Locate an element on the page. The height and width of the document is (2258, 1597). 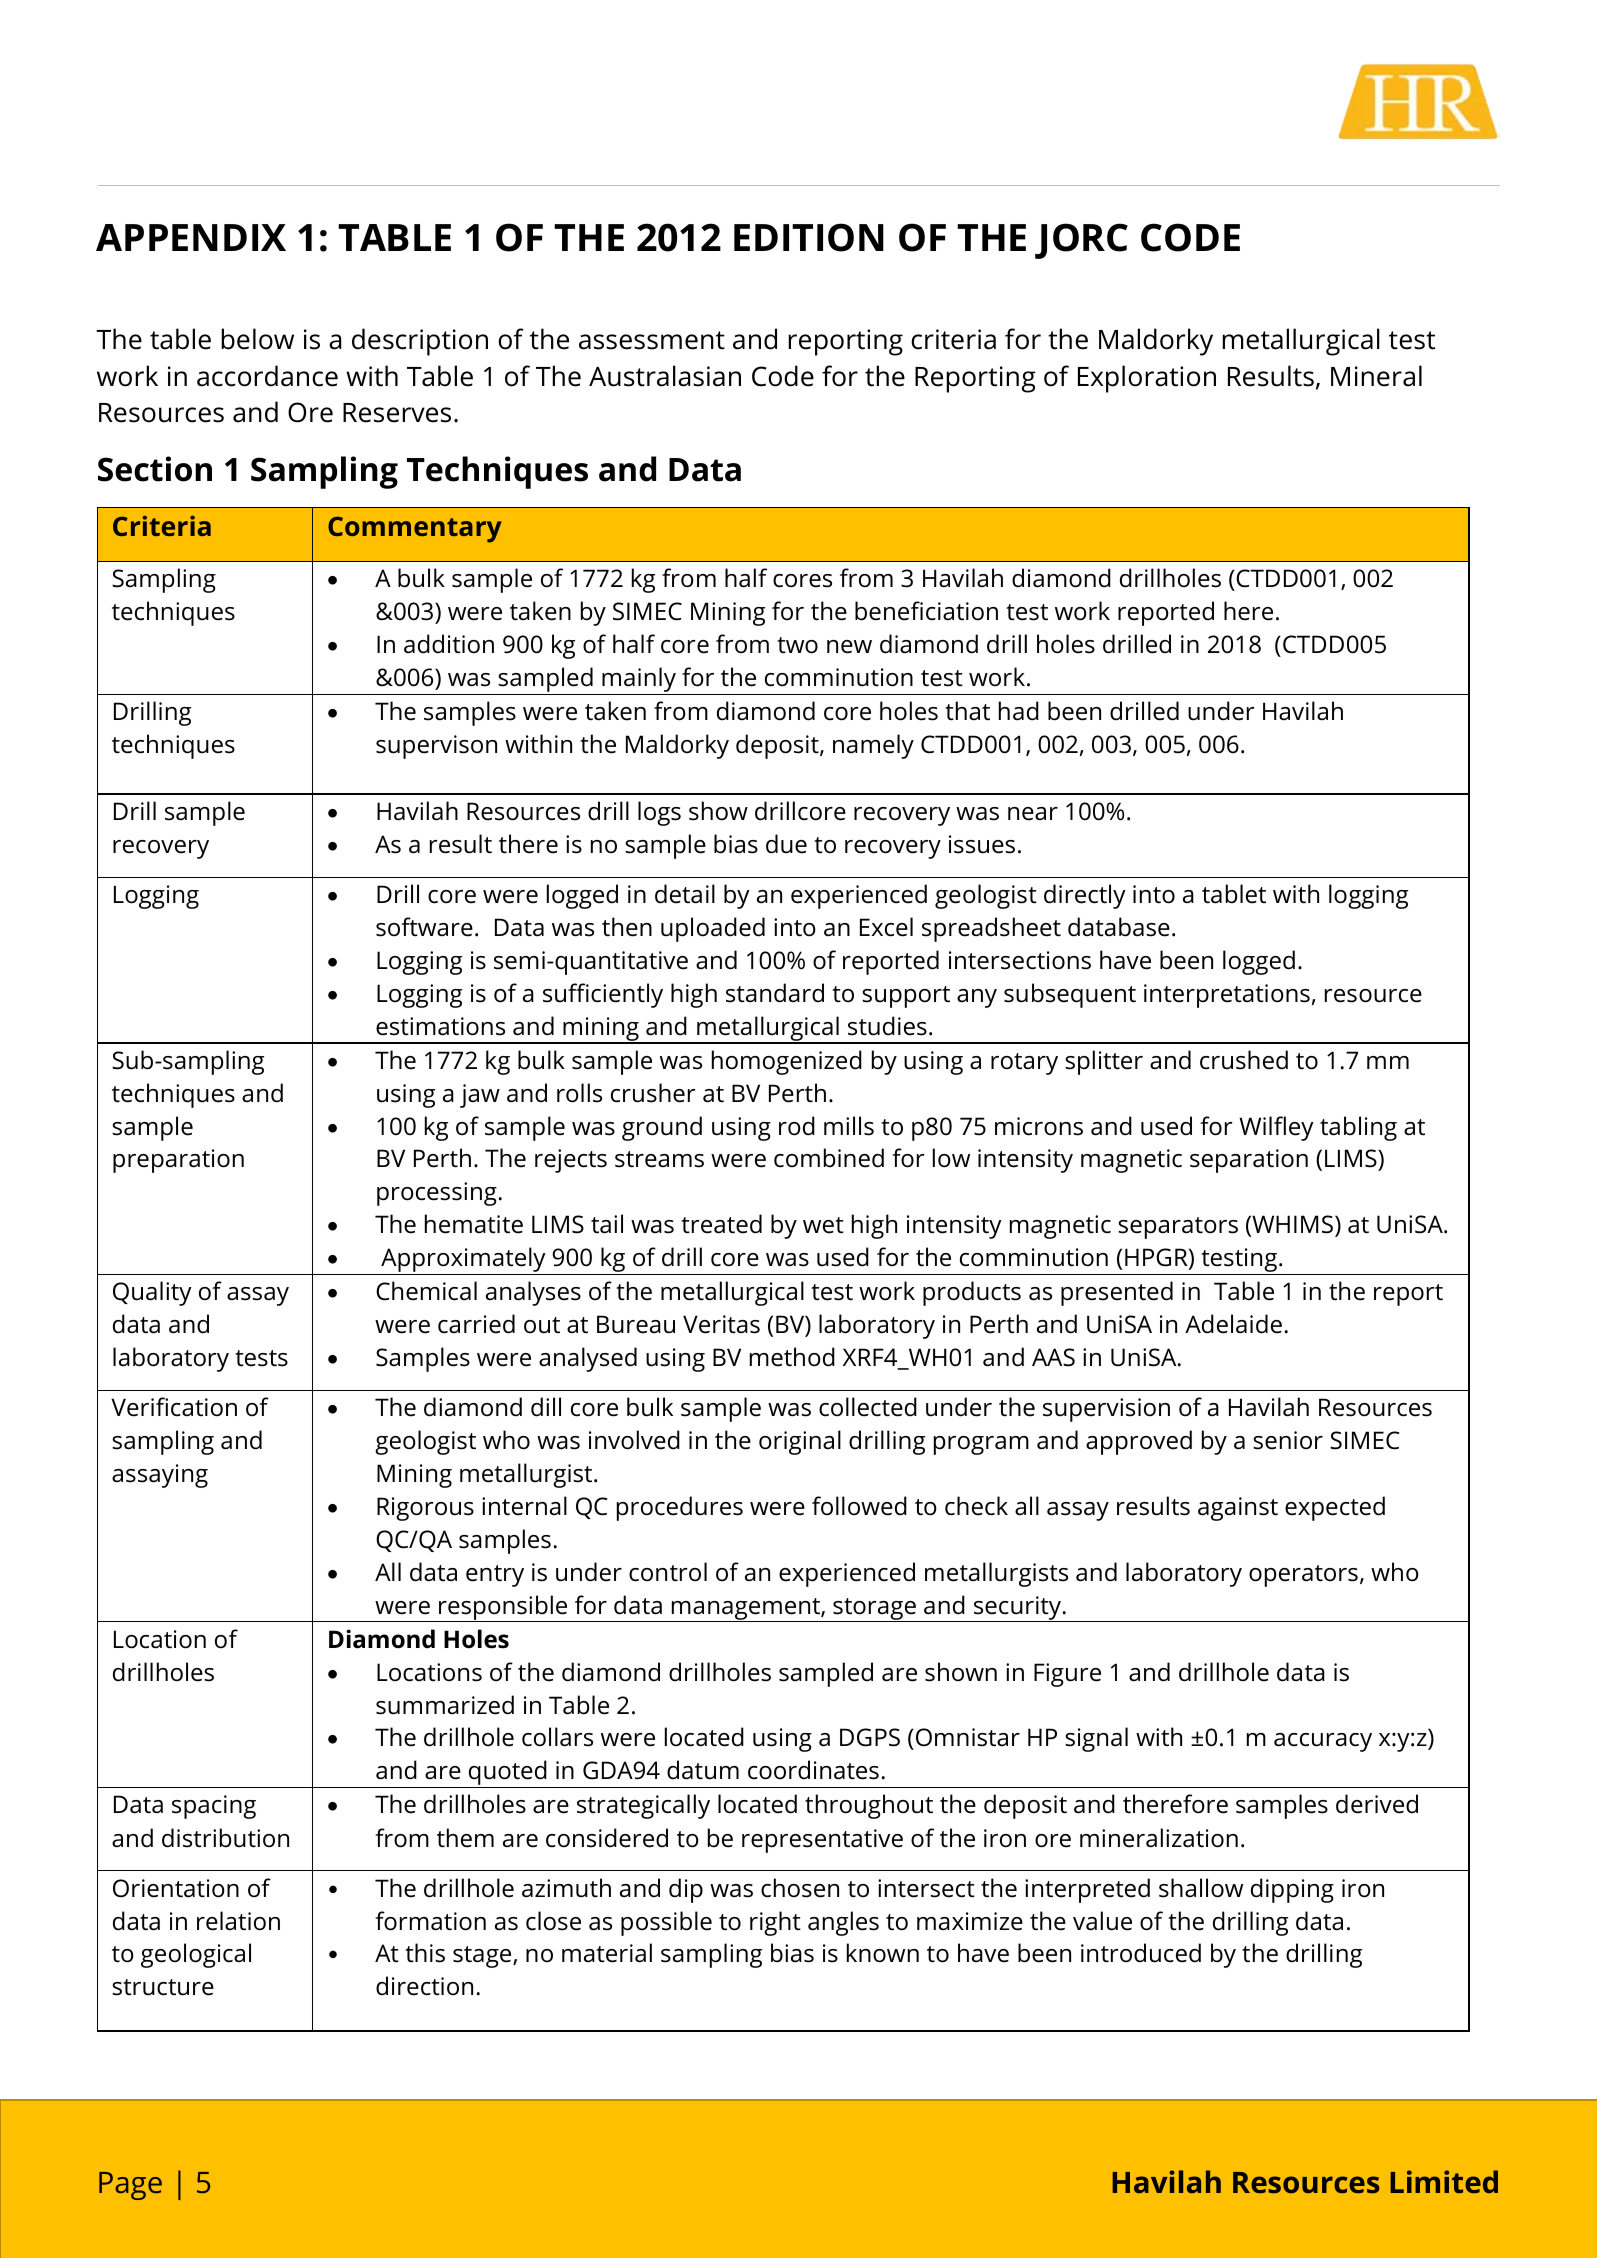
below is located at coordinates (257, 339).
